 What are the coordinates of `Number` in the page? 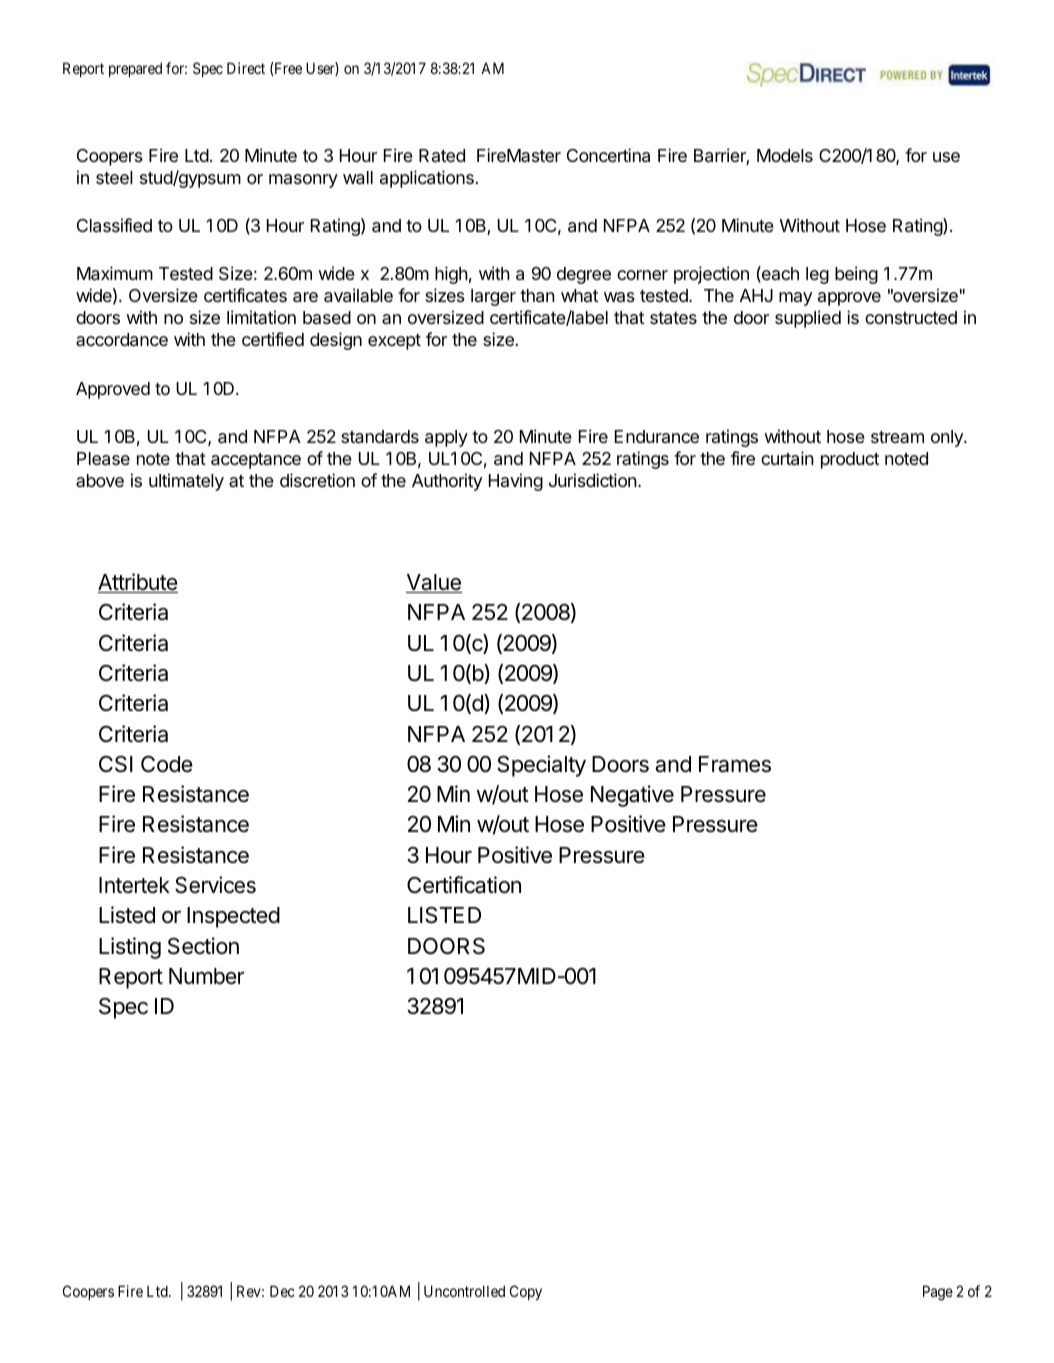 It's located at (206, 976).
